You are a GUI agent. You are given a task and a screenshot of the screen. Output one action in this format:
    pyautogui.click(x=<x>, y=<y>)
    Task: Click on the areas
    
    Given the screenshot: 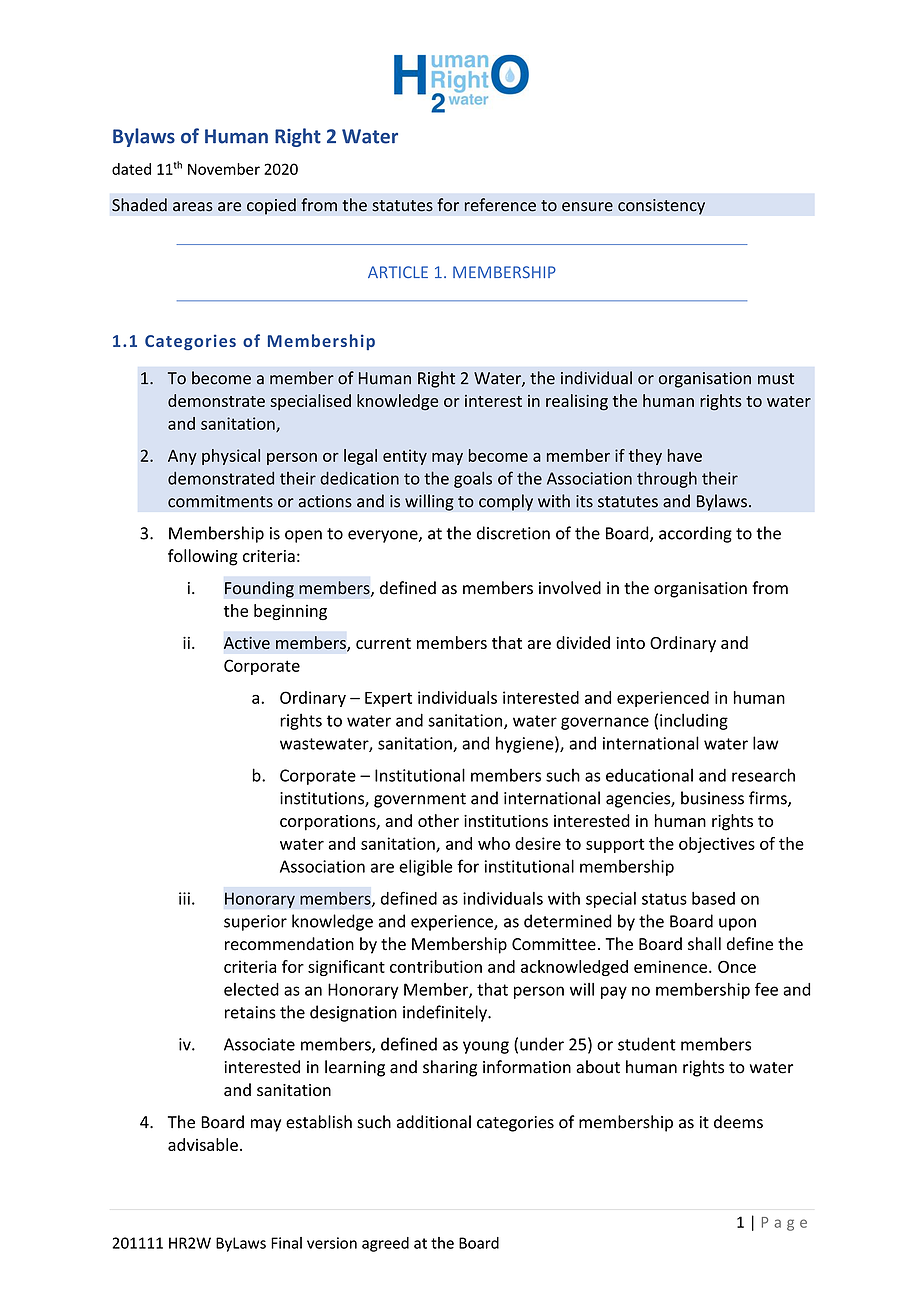 What is the action you would take?
    pyautogui.click(x=193, y=207)
